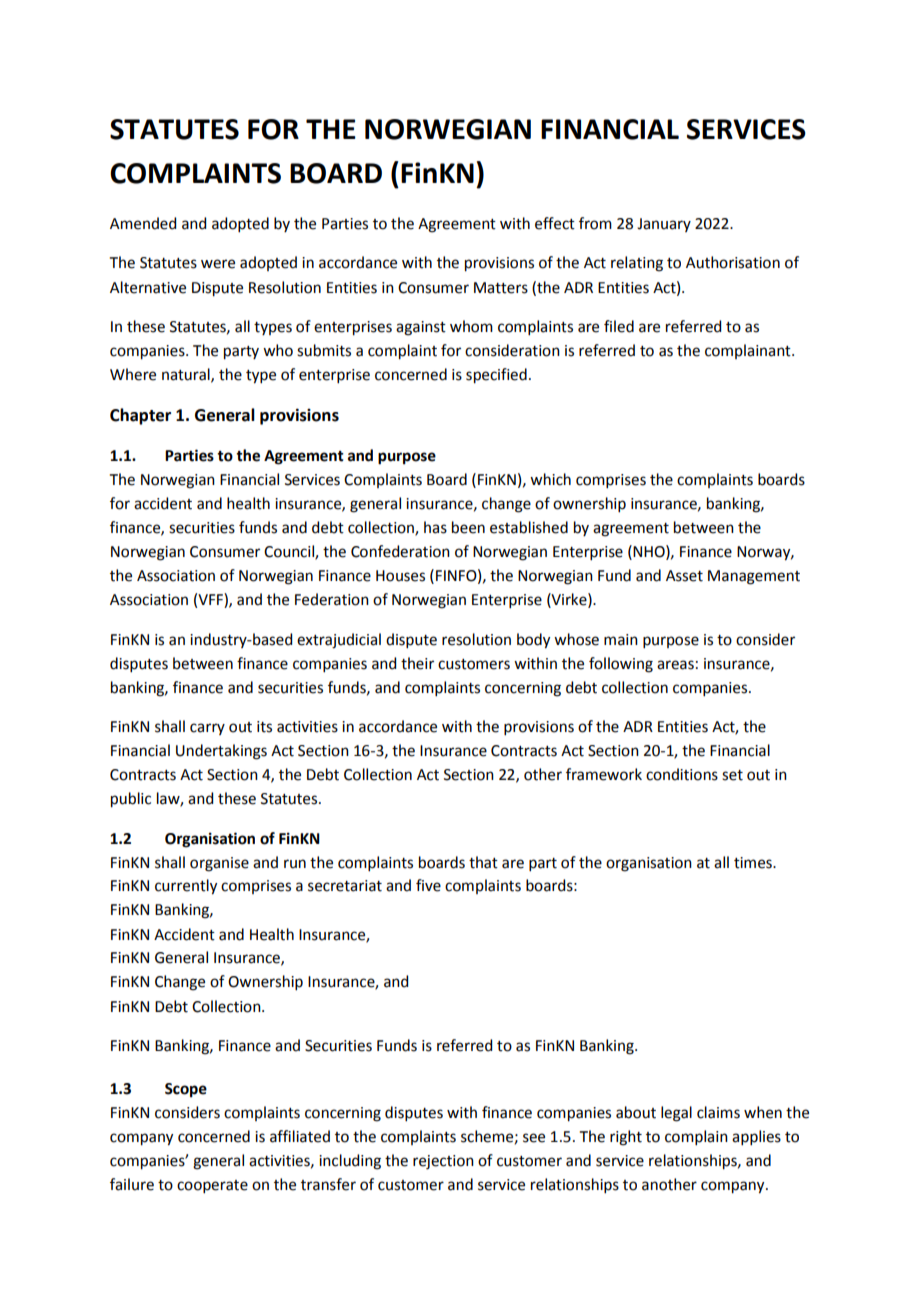  I want to click on has, so click(435, 527).
